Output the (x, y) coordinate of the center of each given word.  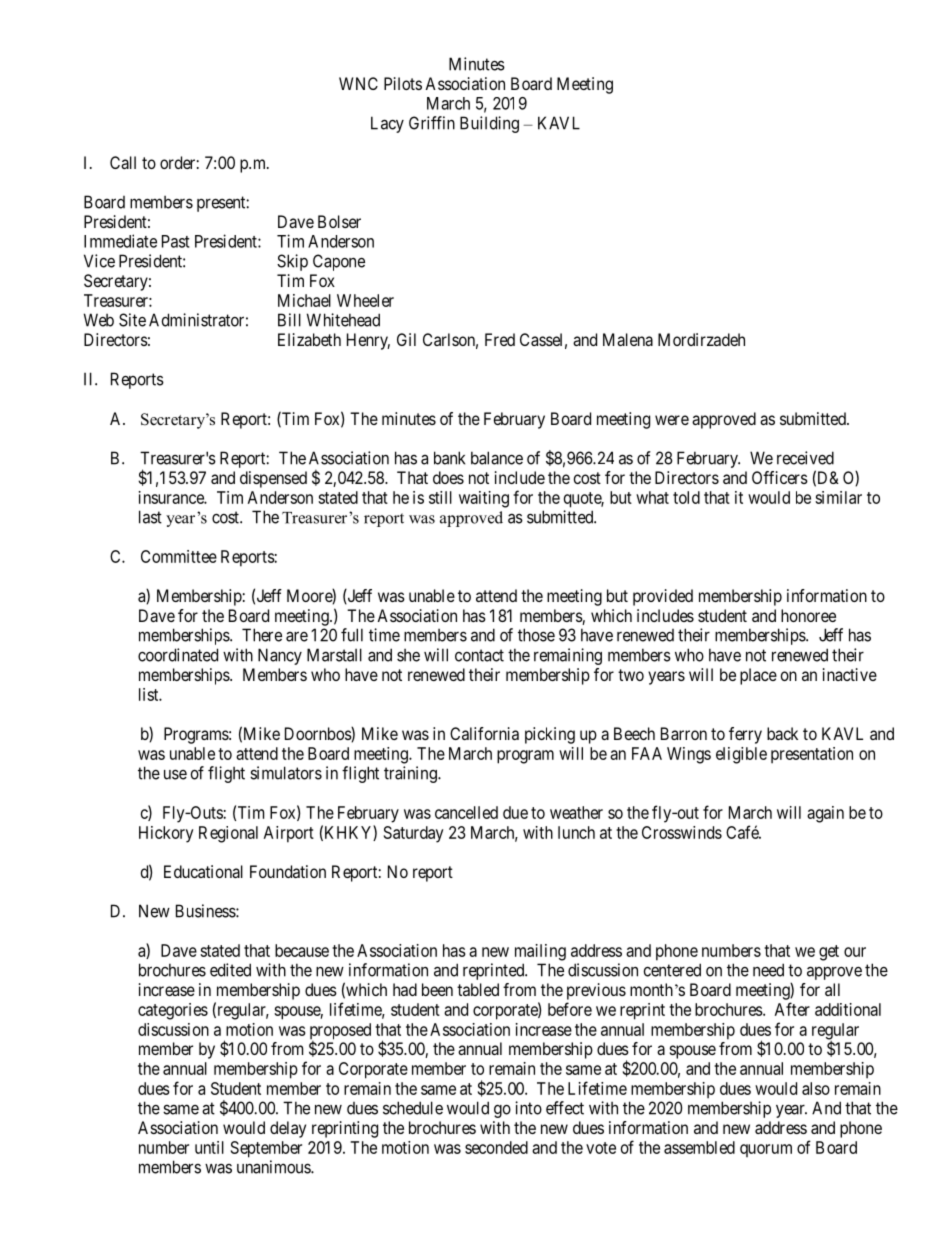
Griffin (432, 123)
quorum (766, 1150)
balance (497, 458)
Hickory (166, 834)
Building (489, 124)
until (209, 1147)
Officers (780, 477)
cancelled (466, 812)
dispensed (273, 479)
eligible (741, 755)
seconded (496, 1147)
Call (123, 162)
